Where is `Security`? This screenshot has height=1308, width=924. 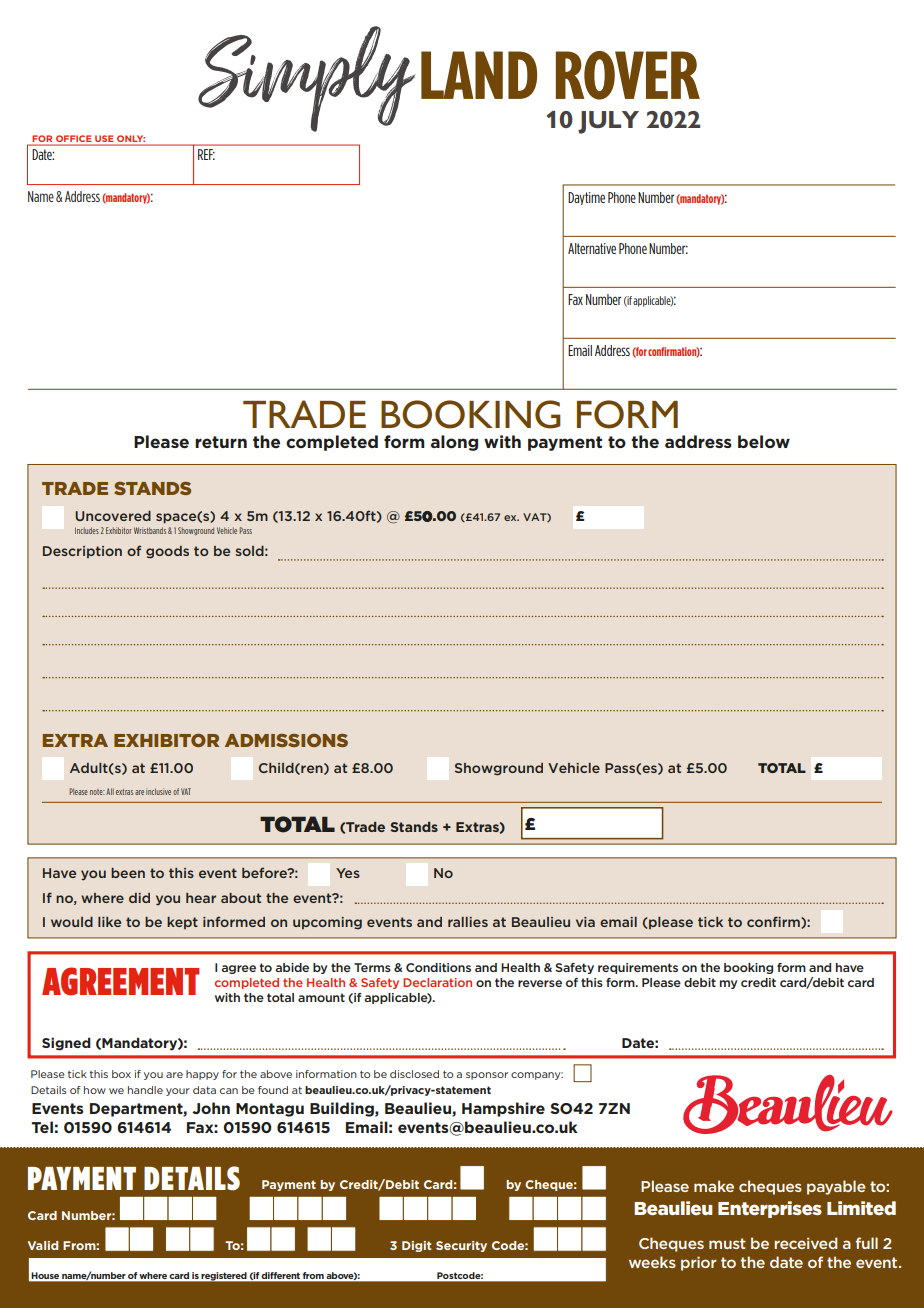 Security is located at coordinates (461, 1246).
